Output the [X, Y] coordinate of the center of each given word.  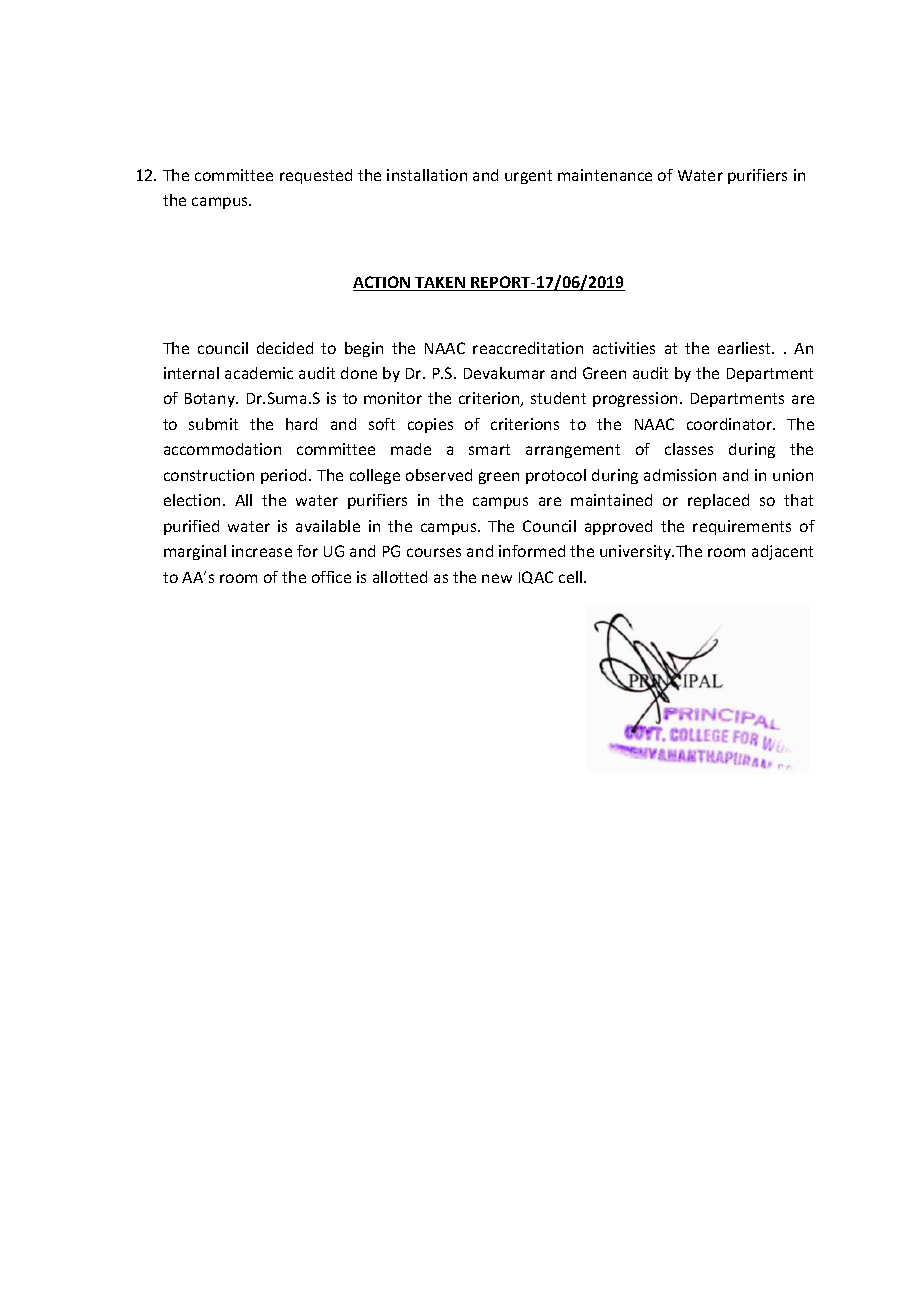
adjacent [782, 552]
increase [262, 551]
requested [316, 176]
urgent [528, 177]
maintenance [605, 175]
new [497, 578]
